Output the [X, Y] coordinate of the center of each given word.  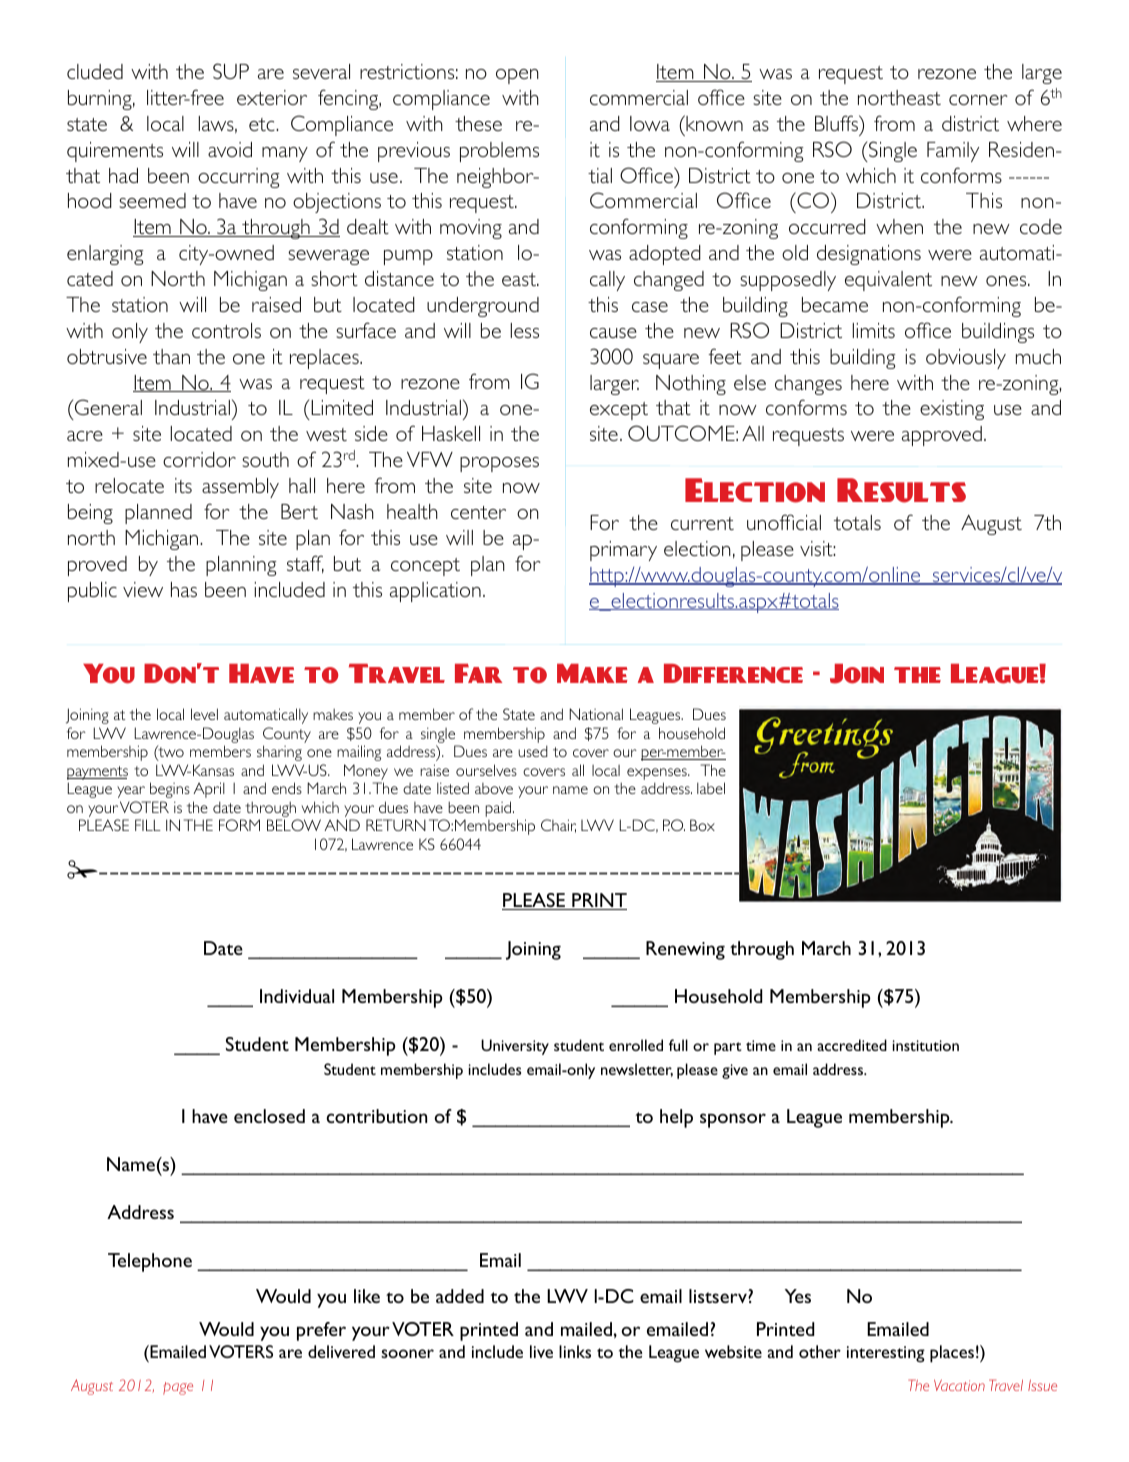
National [596, 714]
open [517, 76]
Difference [733, 673]
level [204, 714]
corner [978, 100]
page [178, 1388]
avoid [230, 149]
